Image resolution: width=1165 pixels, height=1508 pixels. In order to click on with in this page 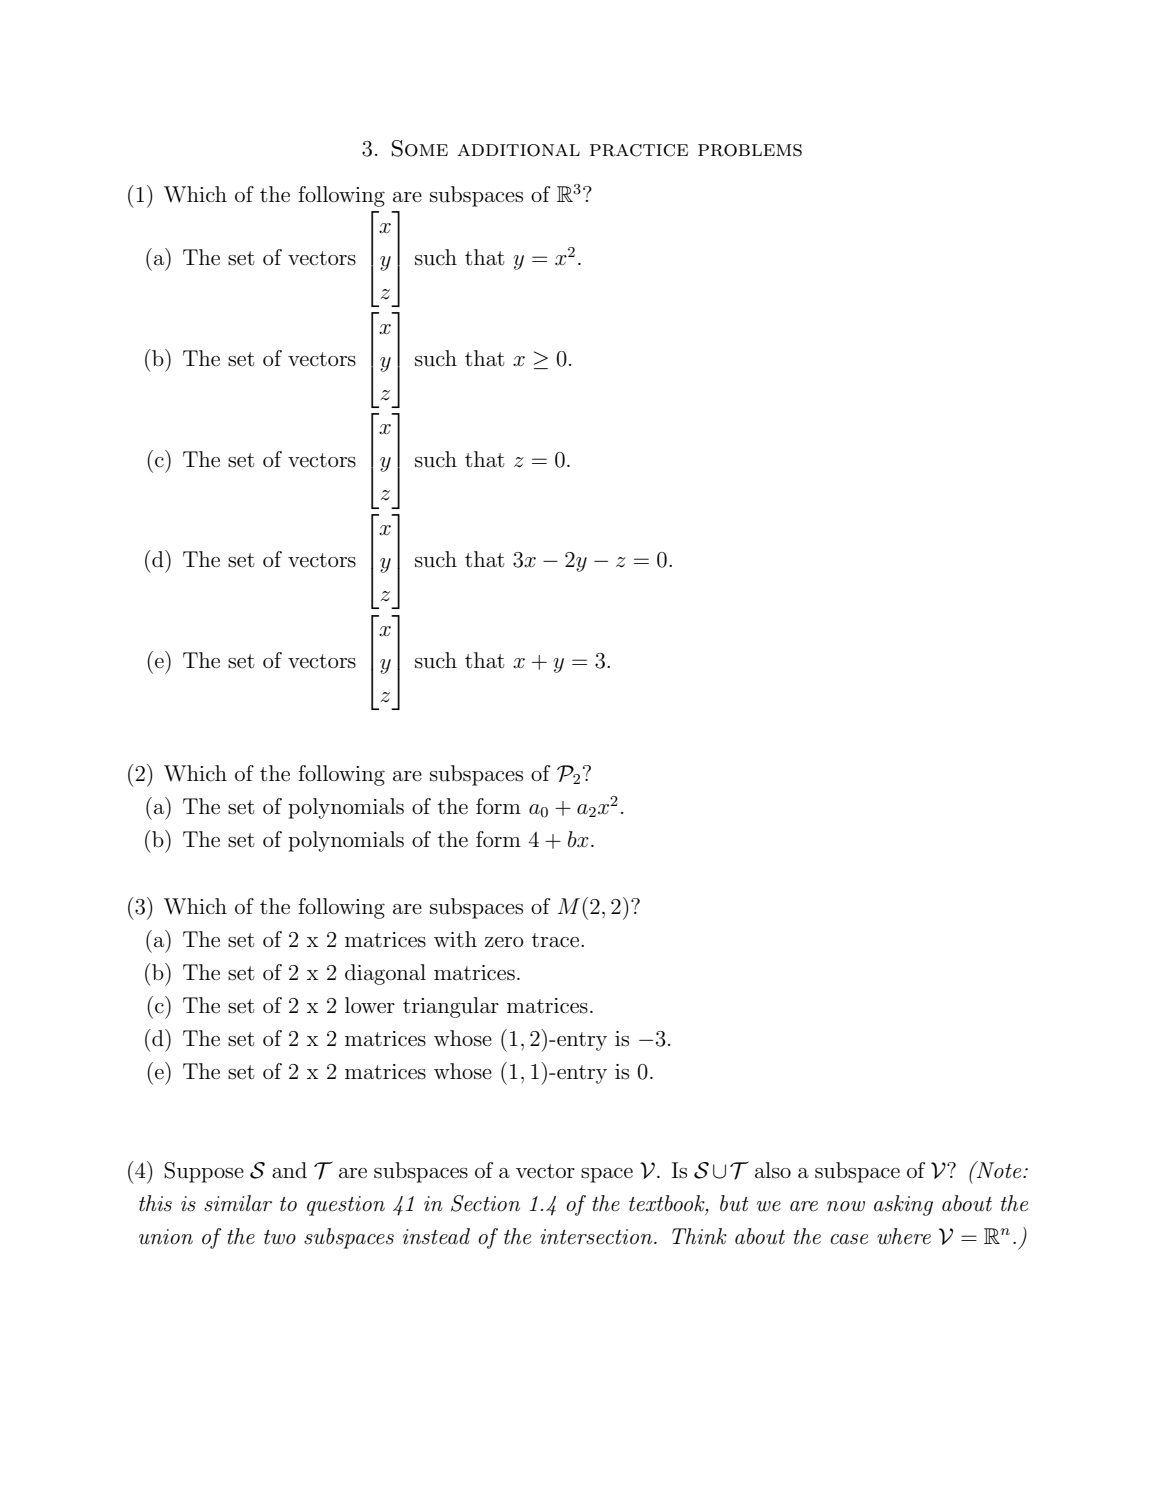, I will do `click(455, 939)`.
